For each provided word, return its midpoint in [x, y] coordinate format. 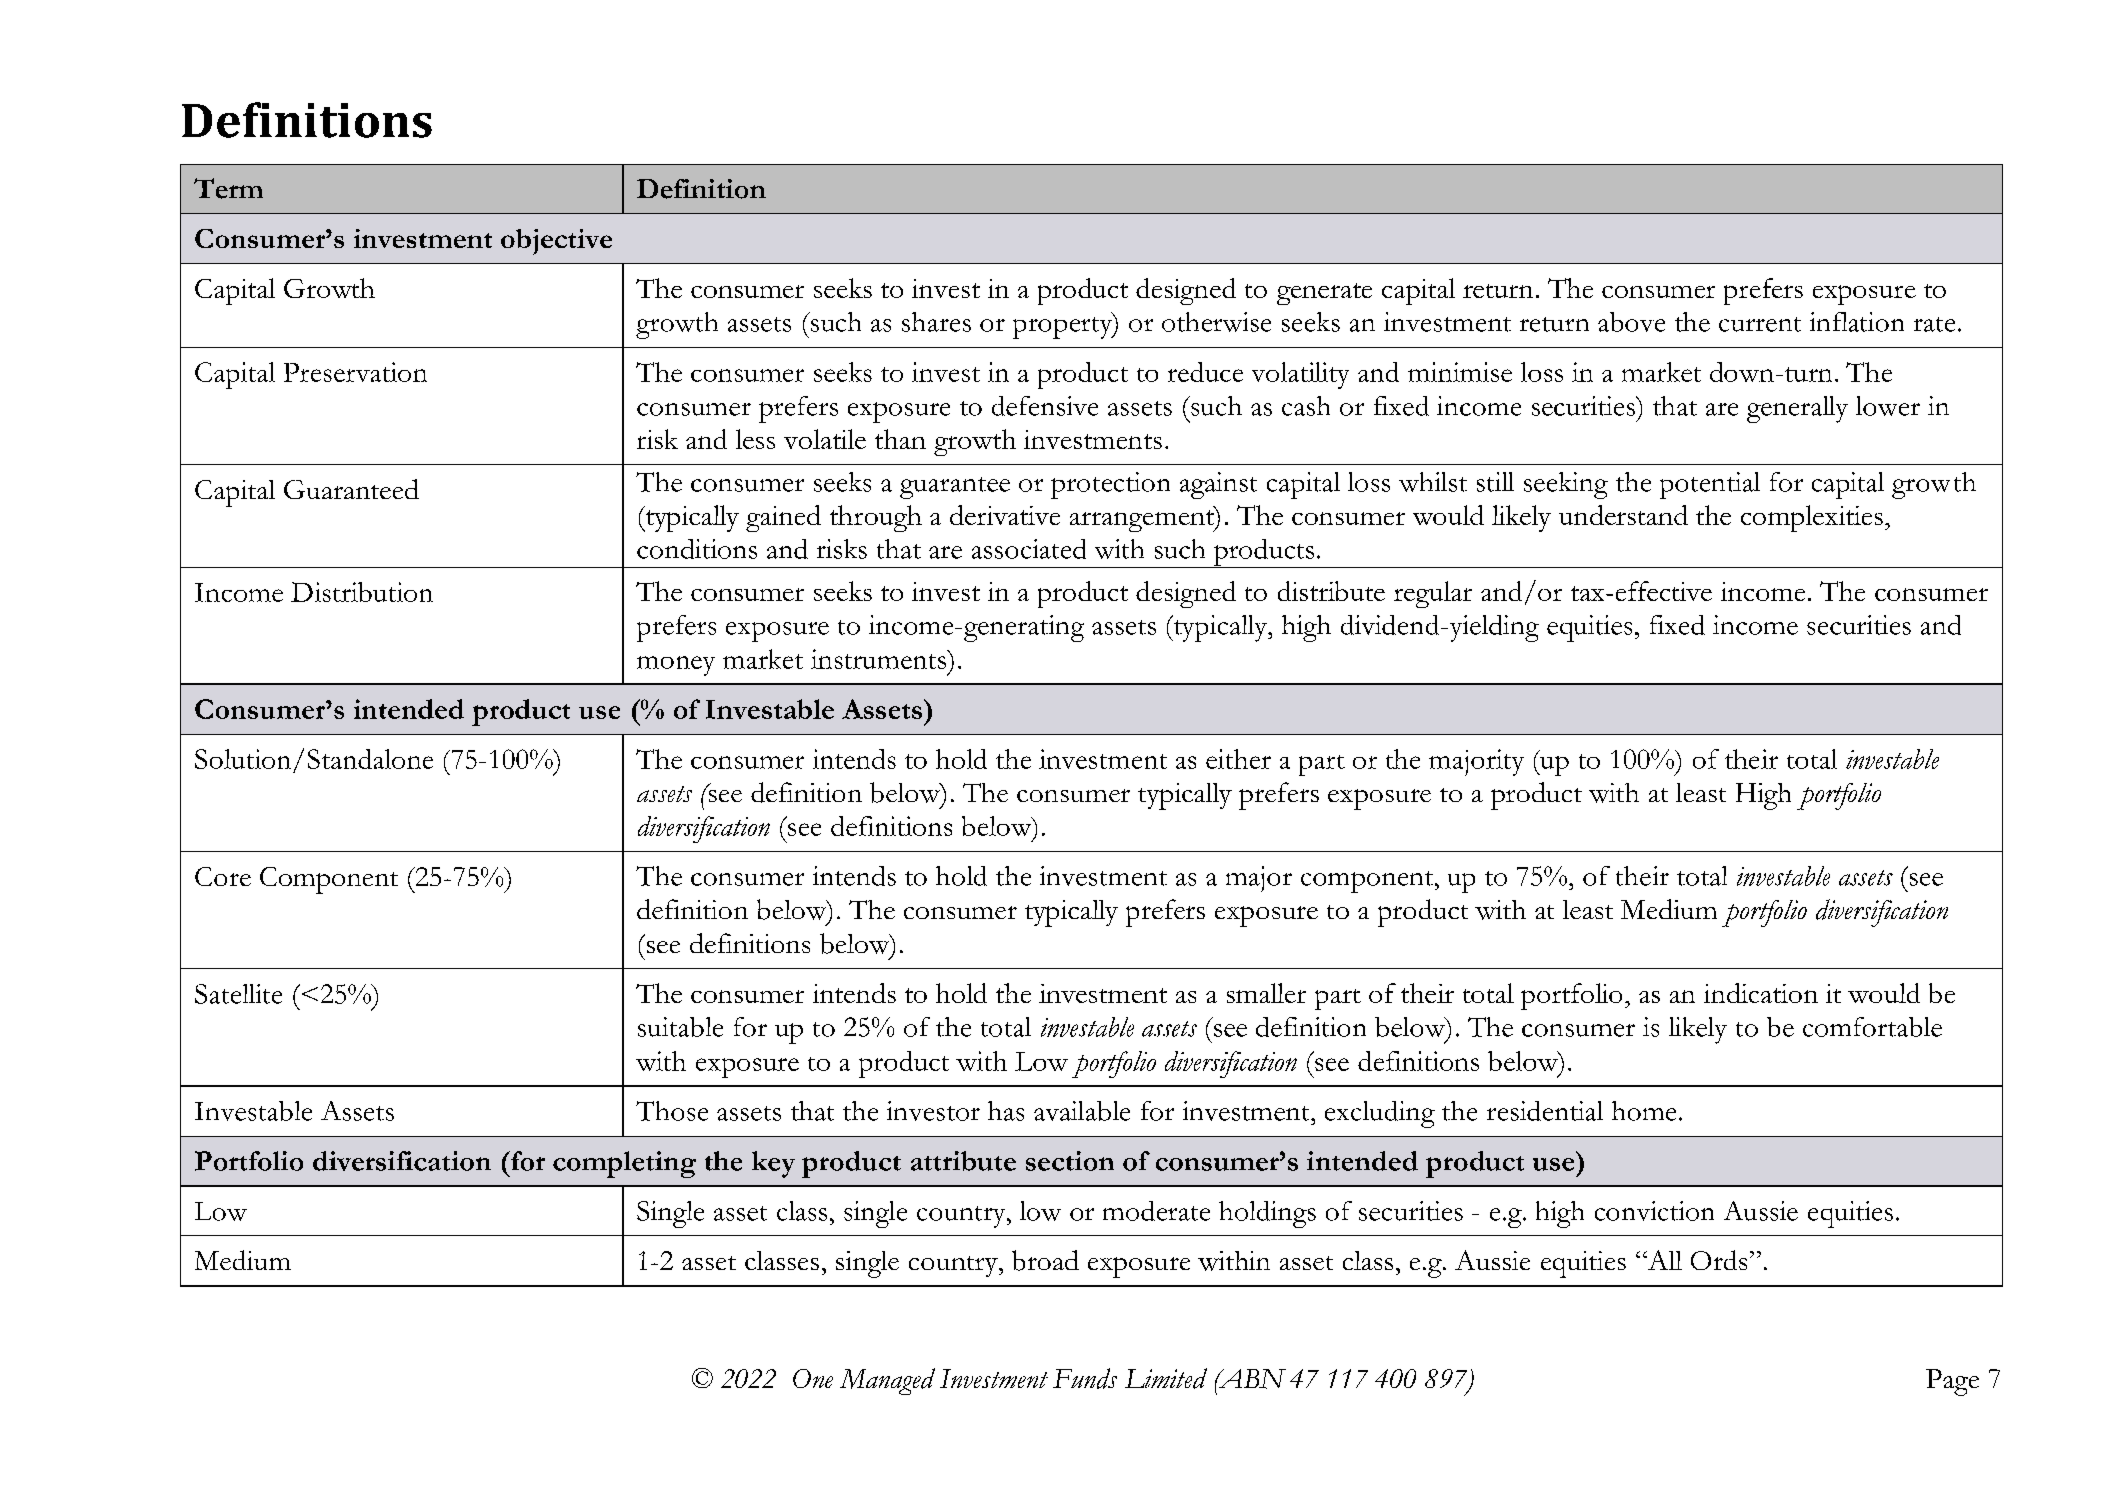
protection [1110, 485]
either [1238, 759]
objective [556, 242]
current [1760, 324]
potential [1710, 485]
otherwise [1216, 322]
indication [1761, 993]
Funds [1085, 1378]
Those [672, 1111]
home [1644, 1111]
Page [1952, 1382]
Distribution [362, 592]
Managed [887, 1381]
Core [223, 876]
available [1082, 1111]
